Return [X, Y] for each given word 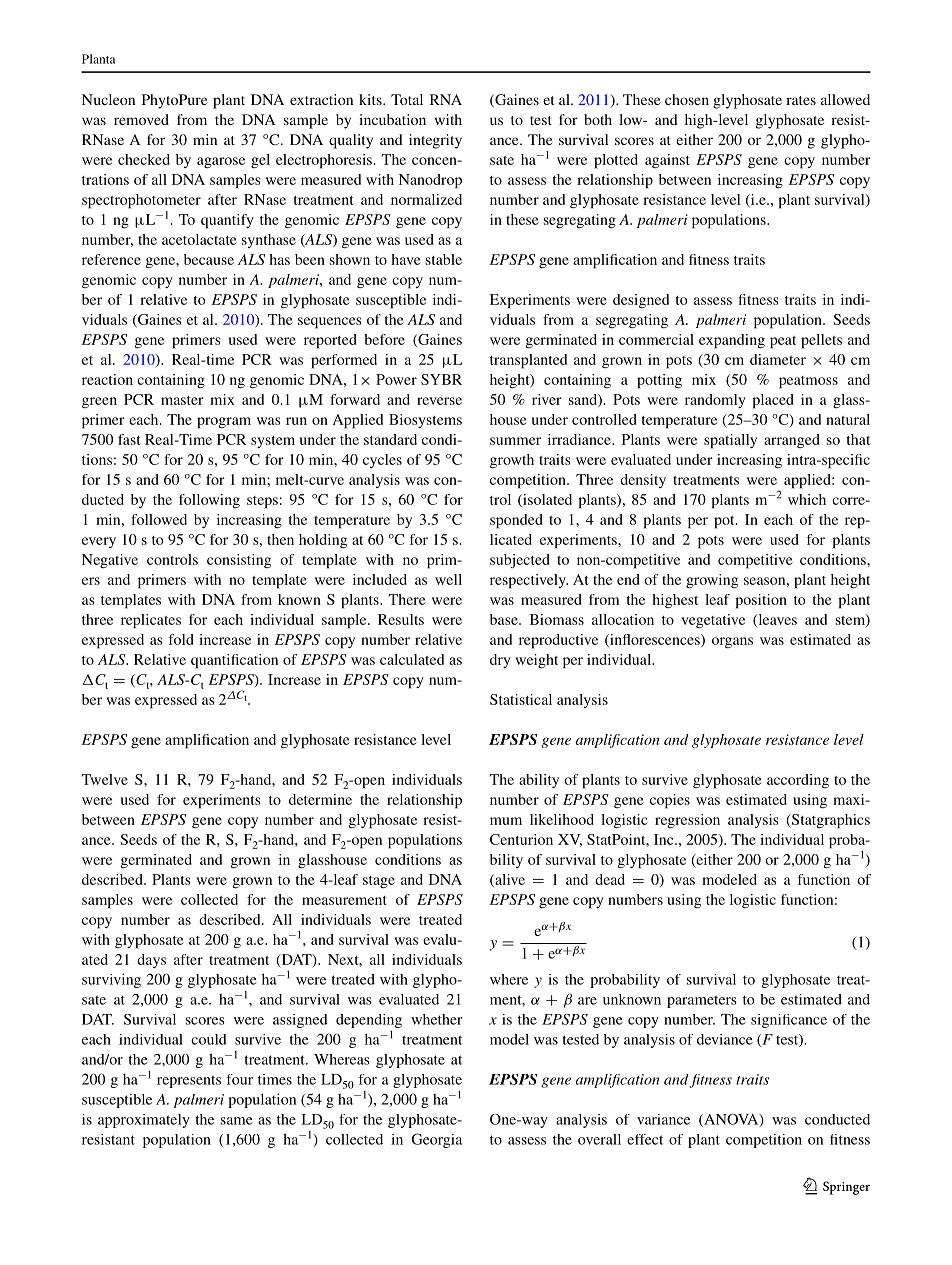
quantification [234, 661]
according [798, 781]
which [807, 499]
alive [509, 880]
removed [141, 119]
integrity [435, 141]
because [209, 259]
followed [159, 519]
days [151, 961]
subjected [520, 561]
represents [189, 1081]
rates [801, 100]
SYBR [441, 379]
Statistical [521, 699]
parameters [702, 1001]
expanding [732, 341]
